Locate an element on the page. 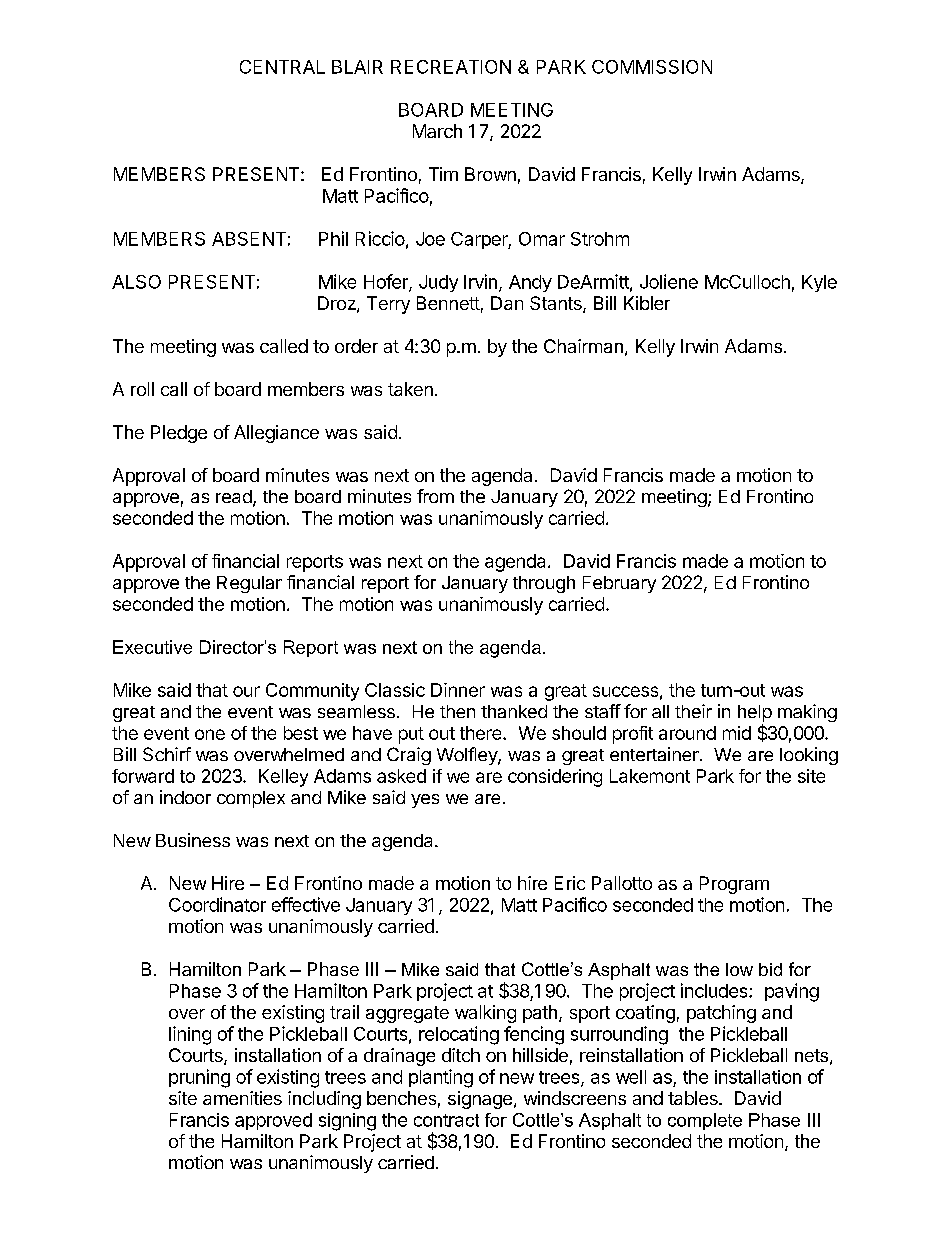 Image resolution: width=952 pixels, height=1233 pixels. tables is located at coordinates (694, 1098).
